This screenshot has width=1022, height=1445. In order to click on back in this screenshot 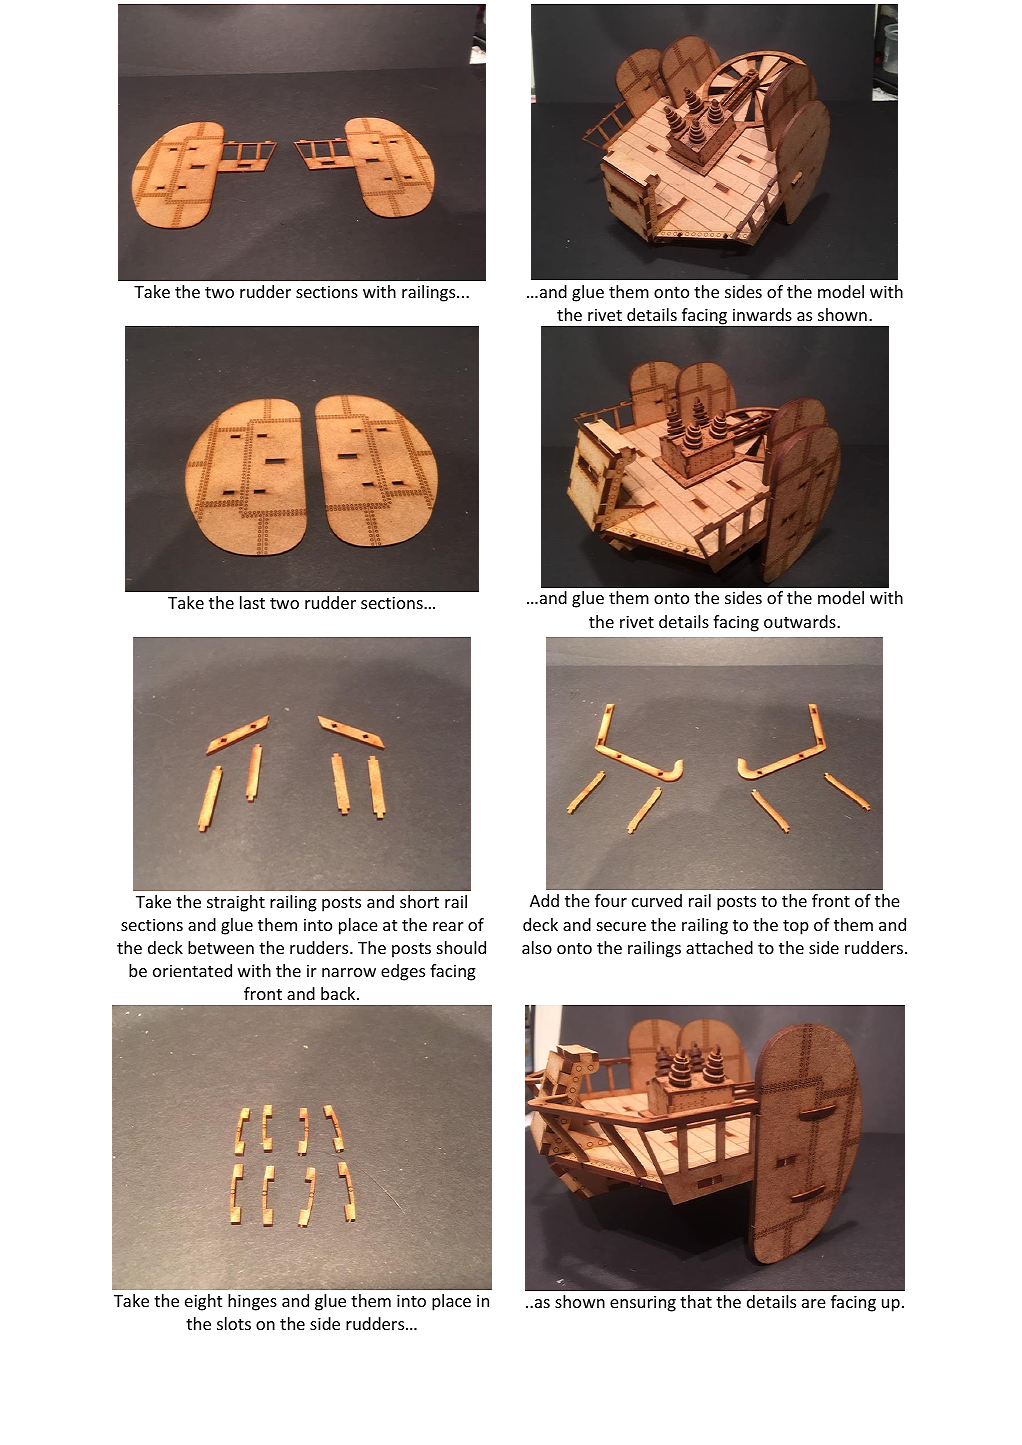, I will do `click(339, 993)`.
